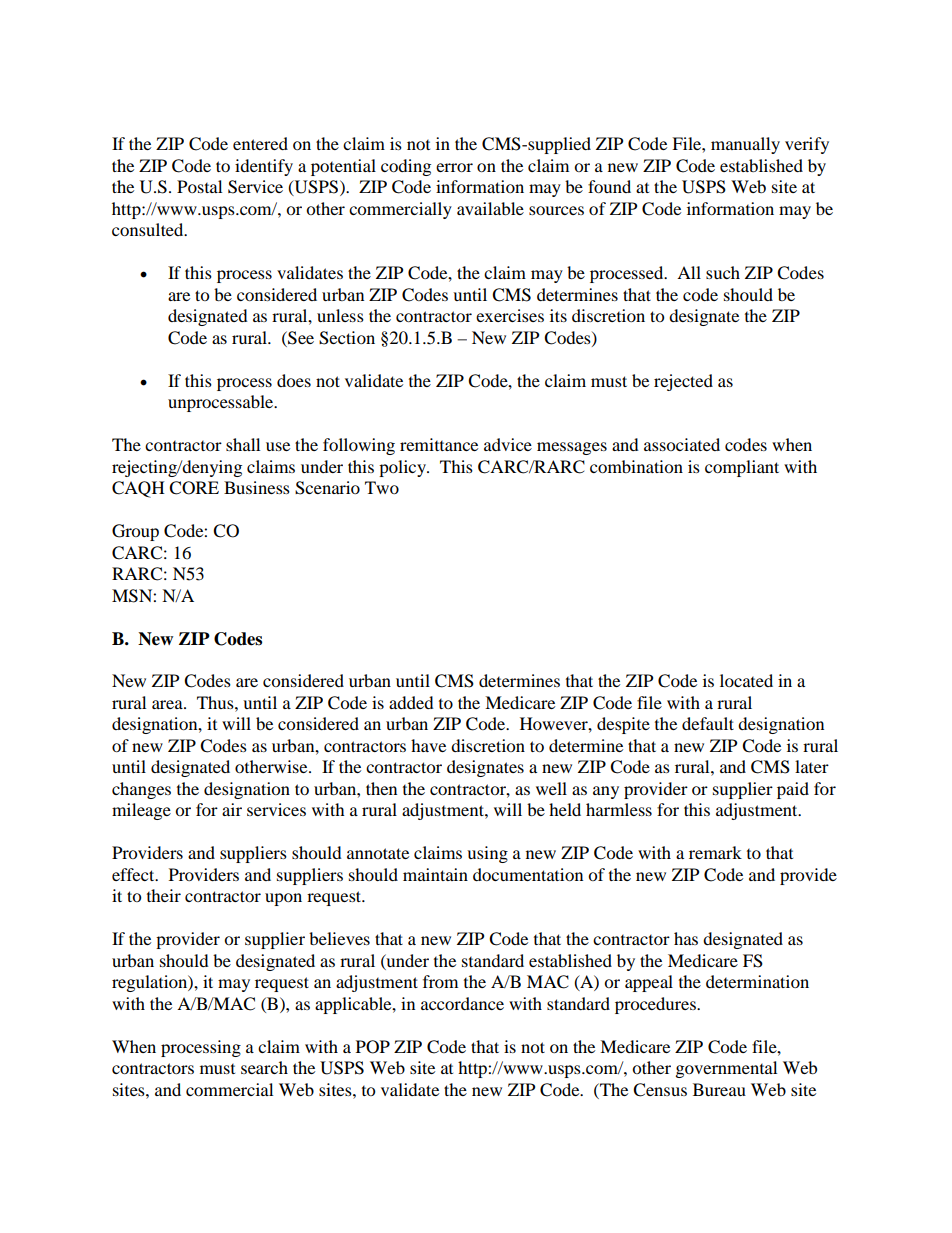  Describe the element at coordinates (683, 382) in the screenshot. I see `rejected` at that location.
